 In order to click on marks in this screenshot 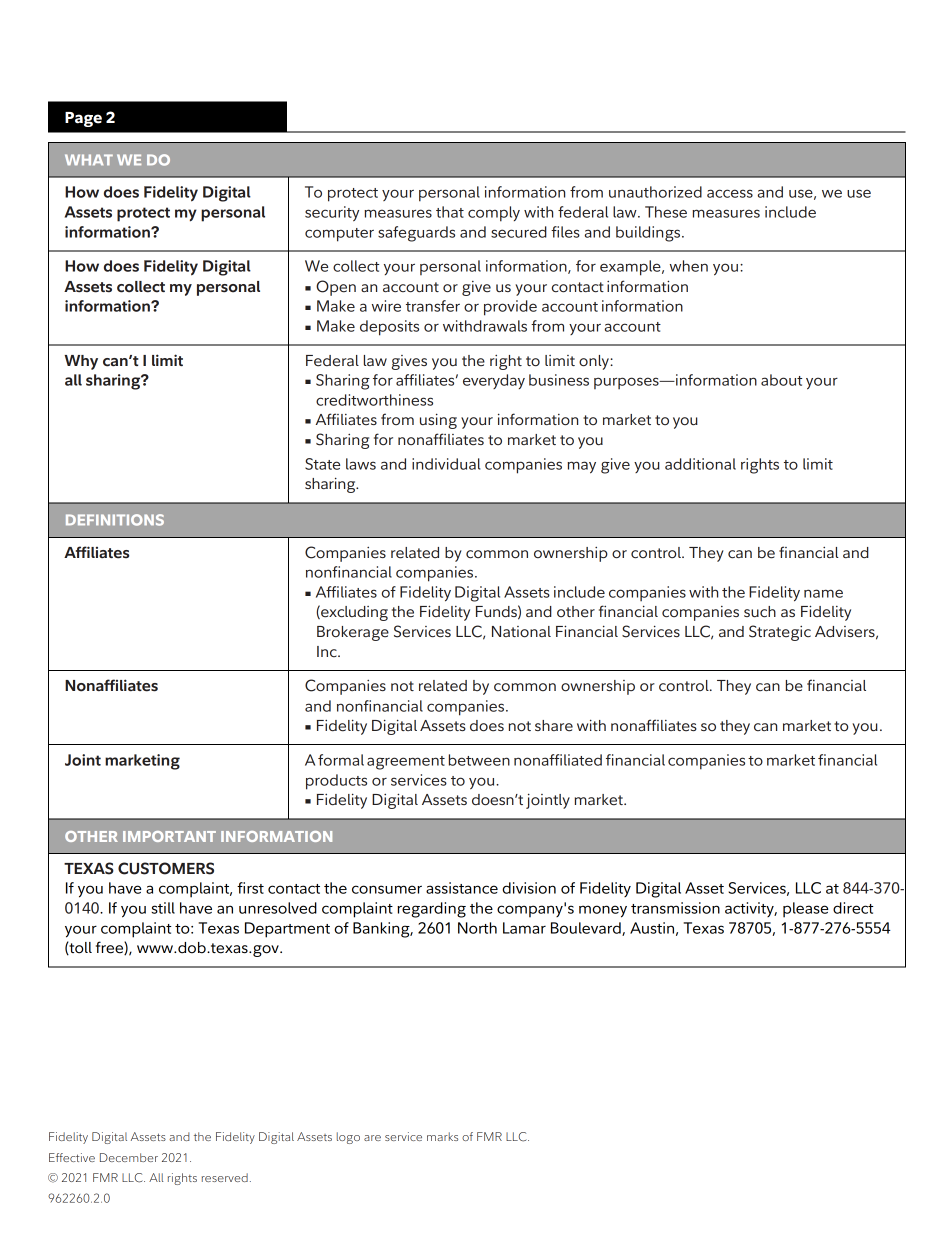, I will do `click(442, 1136)`.
